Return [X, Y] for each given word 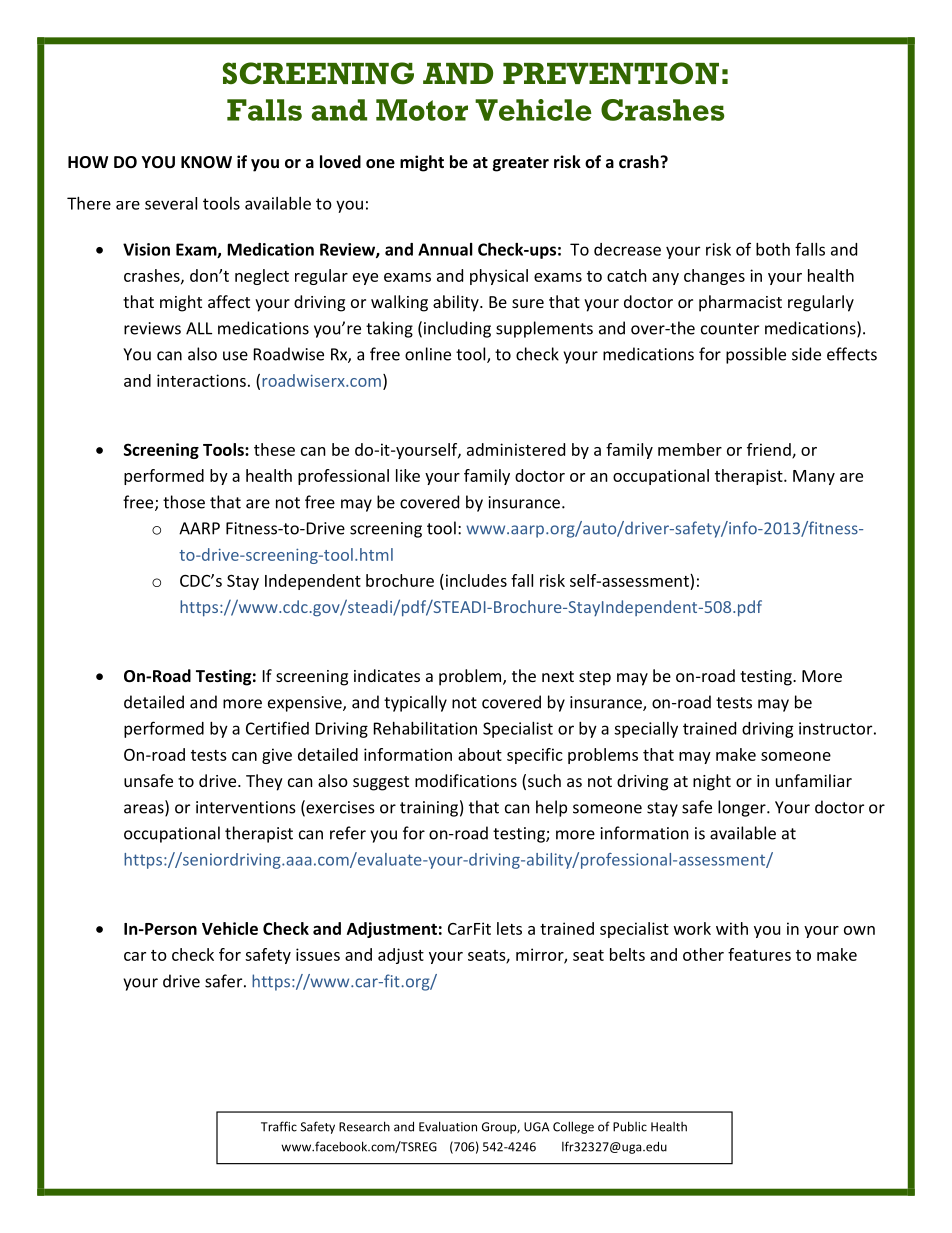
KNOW [206, 162]
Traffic [279, 1126]
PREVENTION [611, 73]
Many [814, 477]
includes [475, 580]
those [184, 502]
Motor [422, 110]
